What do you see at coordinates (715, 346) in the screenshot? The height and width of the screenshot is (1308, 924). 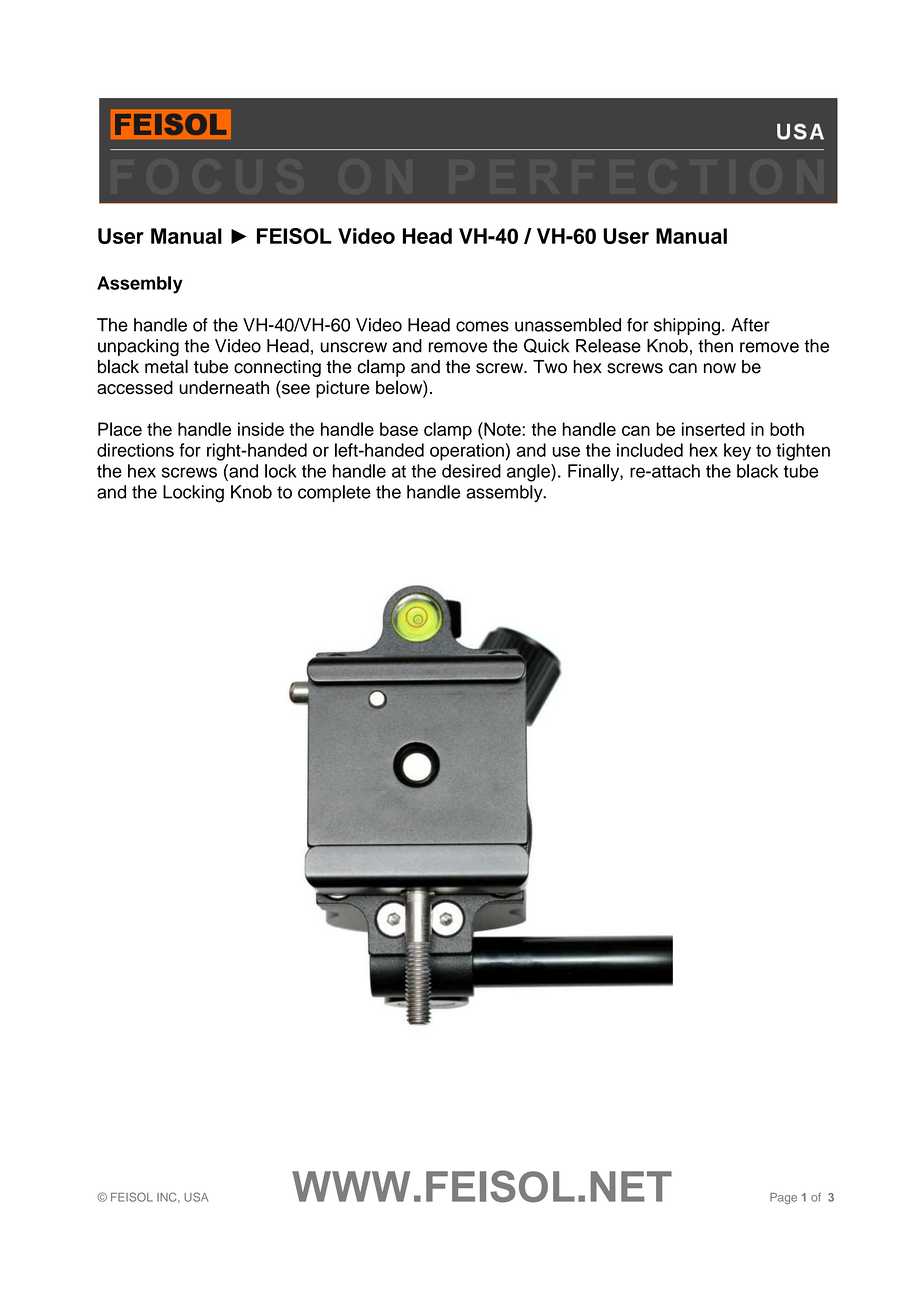 I see `then` at bounding box center [715, 346].
